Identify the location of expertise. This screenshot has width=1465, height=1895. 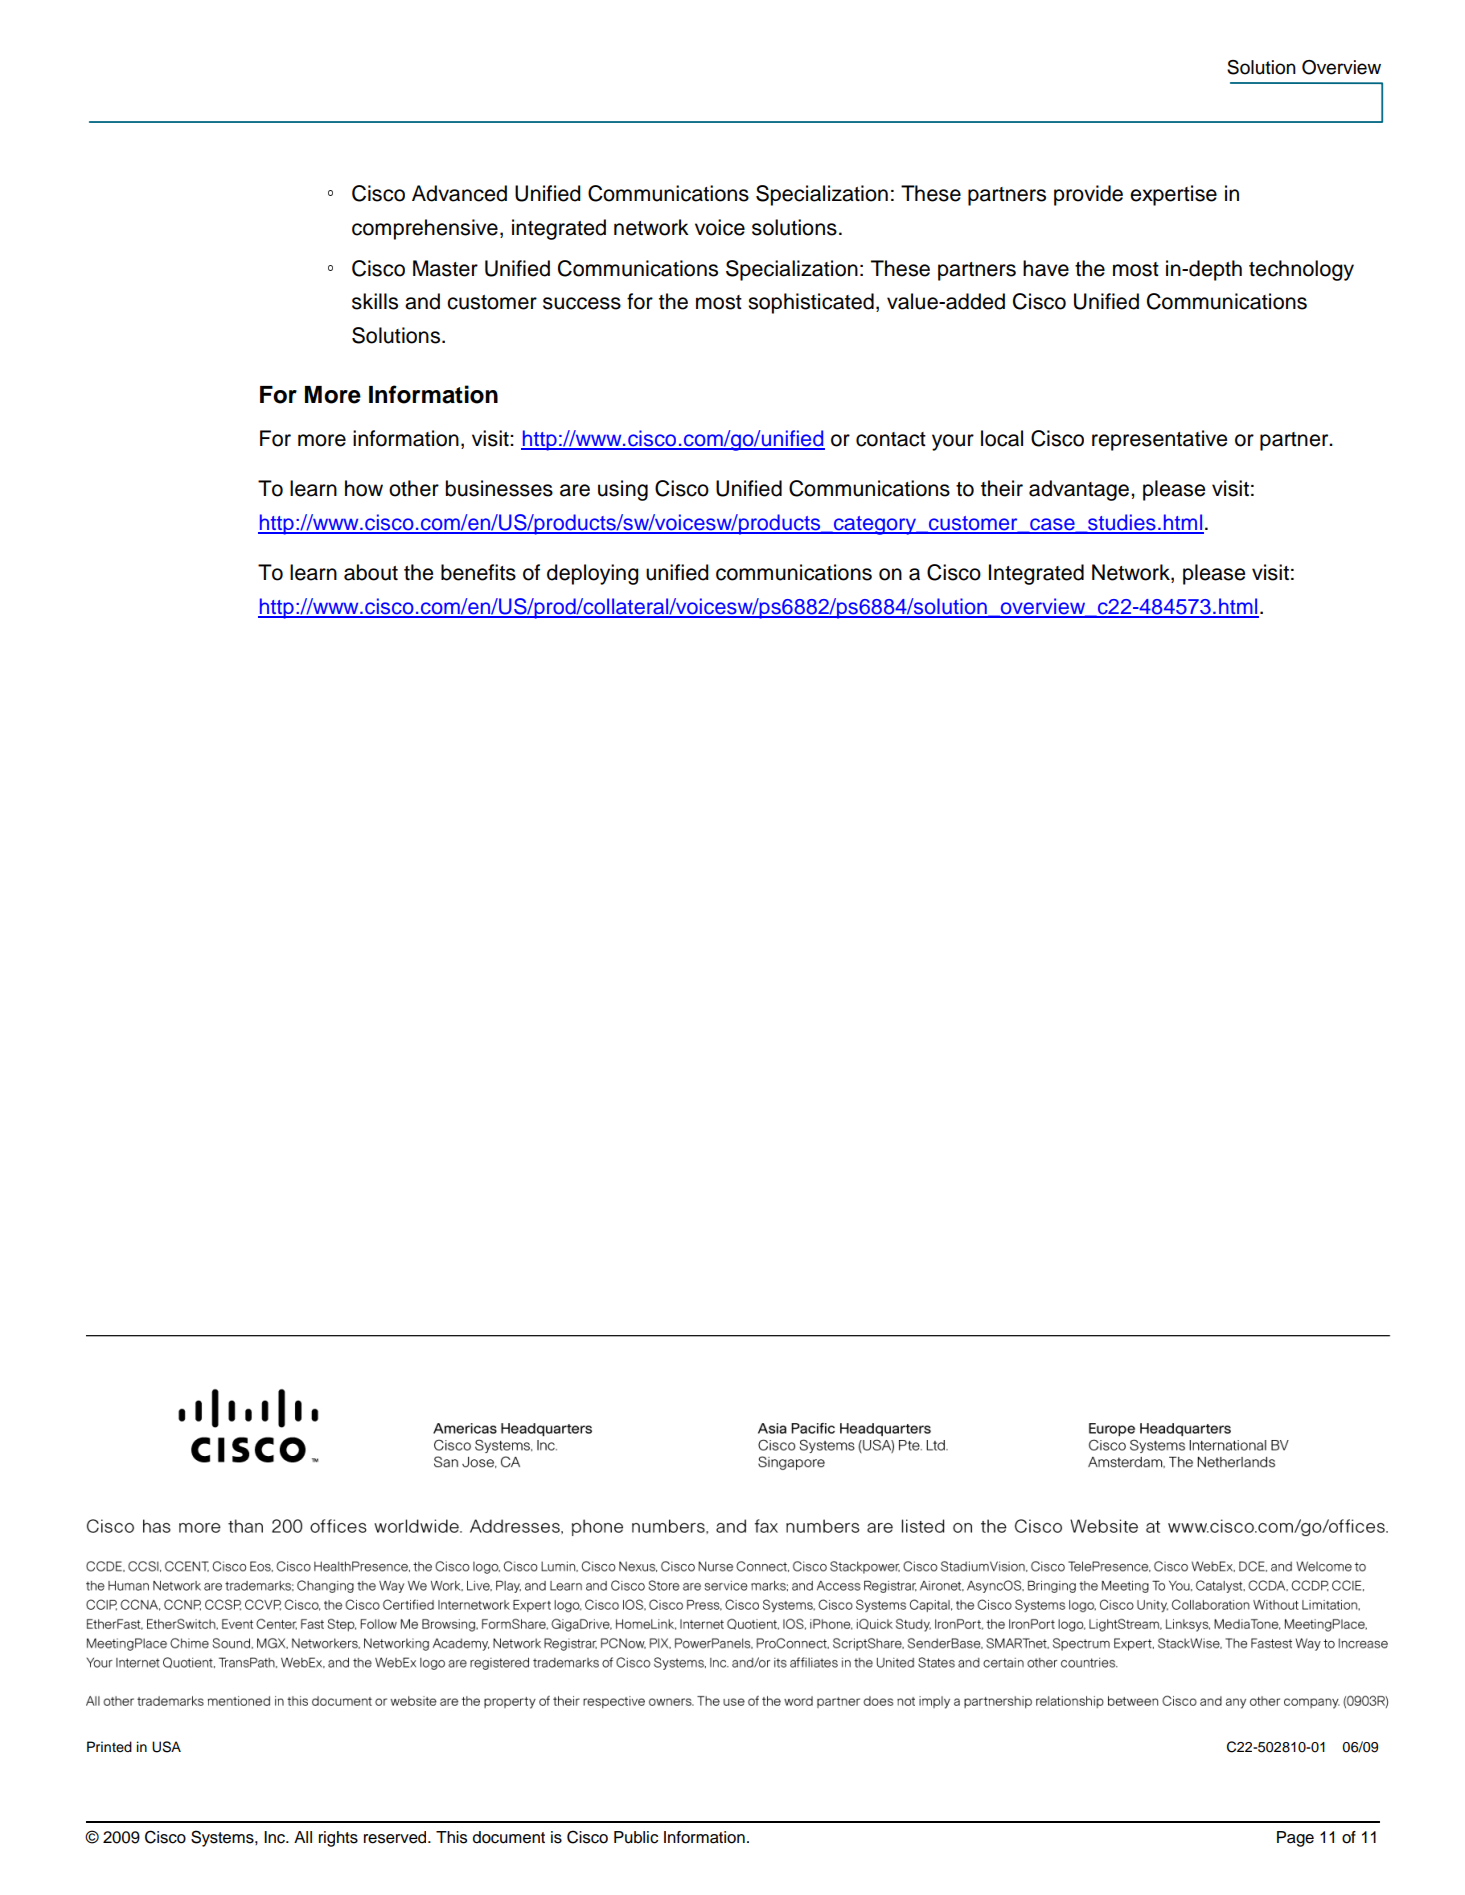
(1173, 195).
